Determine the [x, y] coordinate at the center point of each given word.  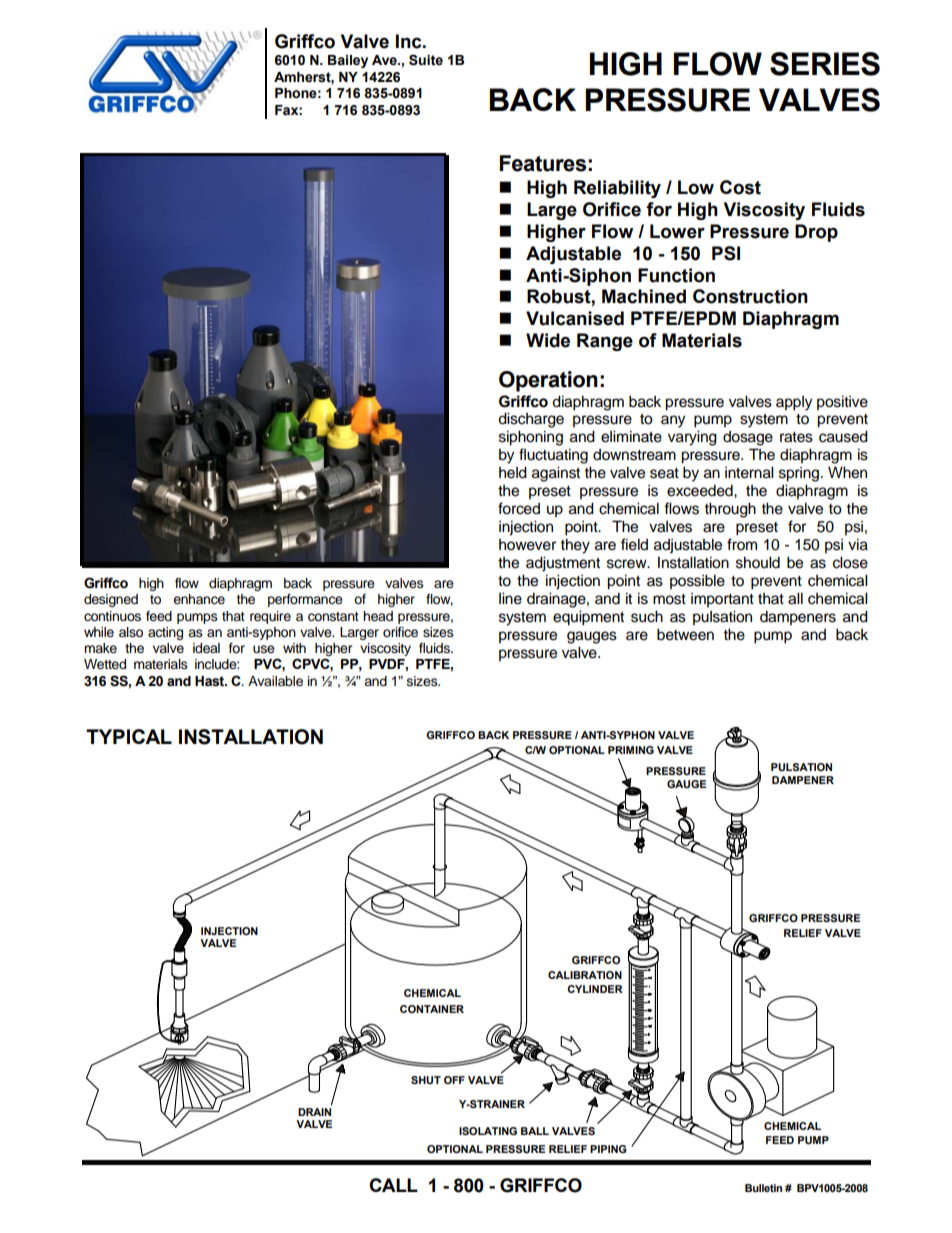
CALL [393, 1185]
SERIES [825, 64]
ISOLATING [488, 1131]
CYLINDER [595, 989]
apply [794, 403]
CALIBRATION [585, 975]
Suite [426, 60]
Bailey [348, 61]
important [722, 600]
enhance [199, 599]
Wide [548, 340]
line [510, 598]
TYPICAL [129, 736]
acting [165, 633]
